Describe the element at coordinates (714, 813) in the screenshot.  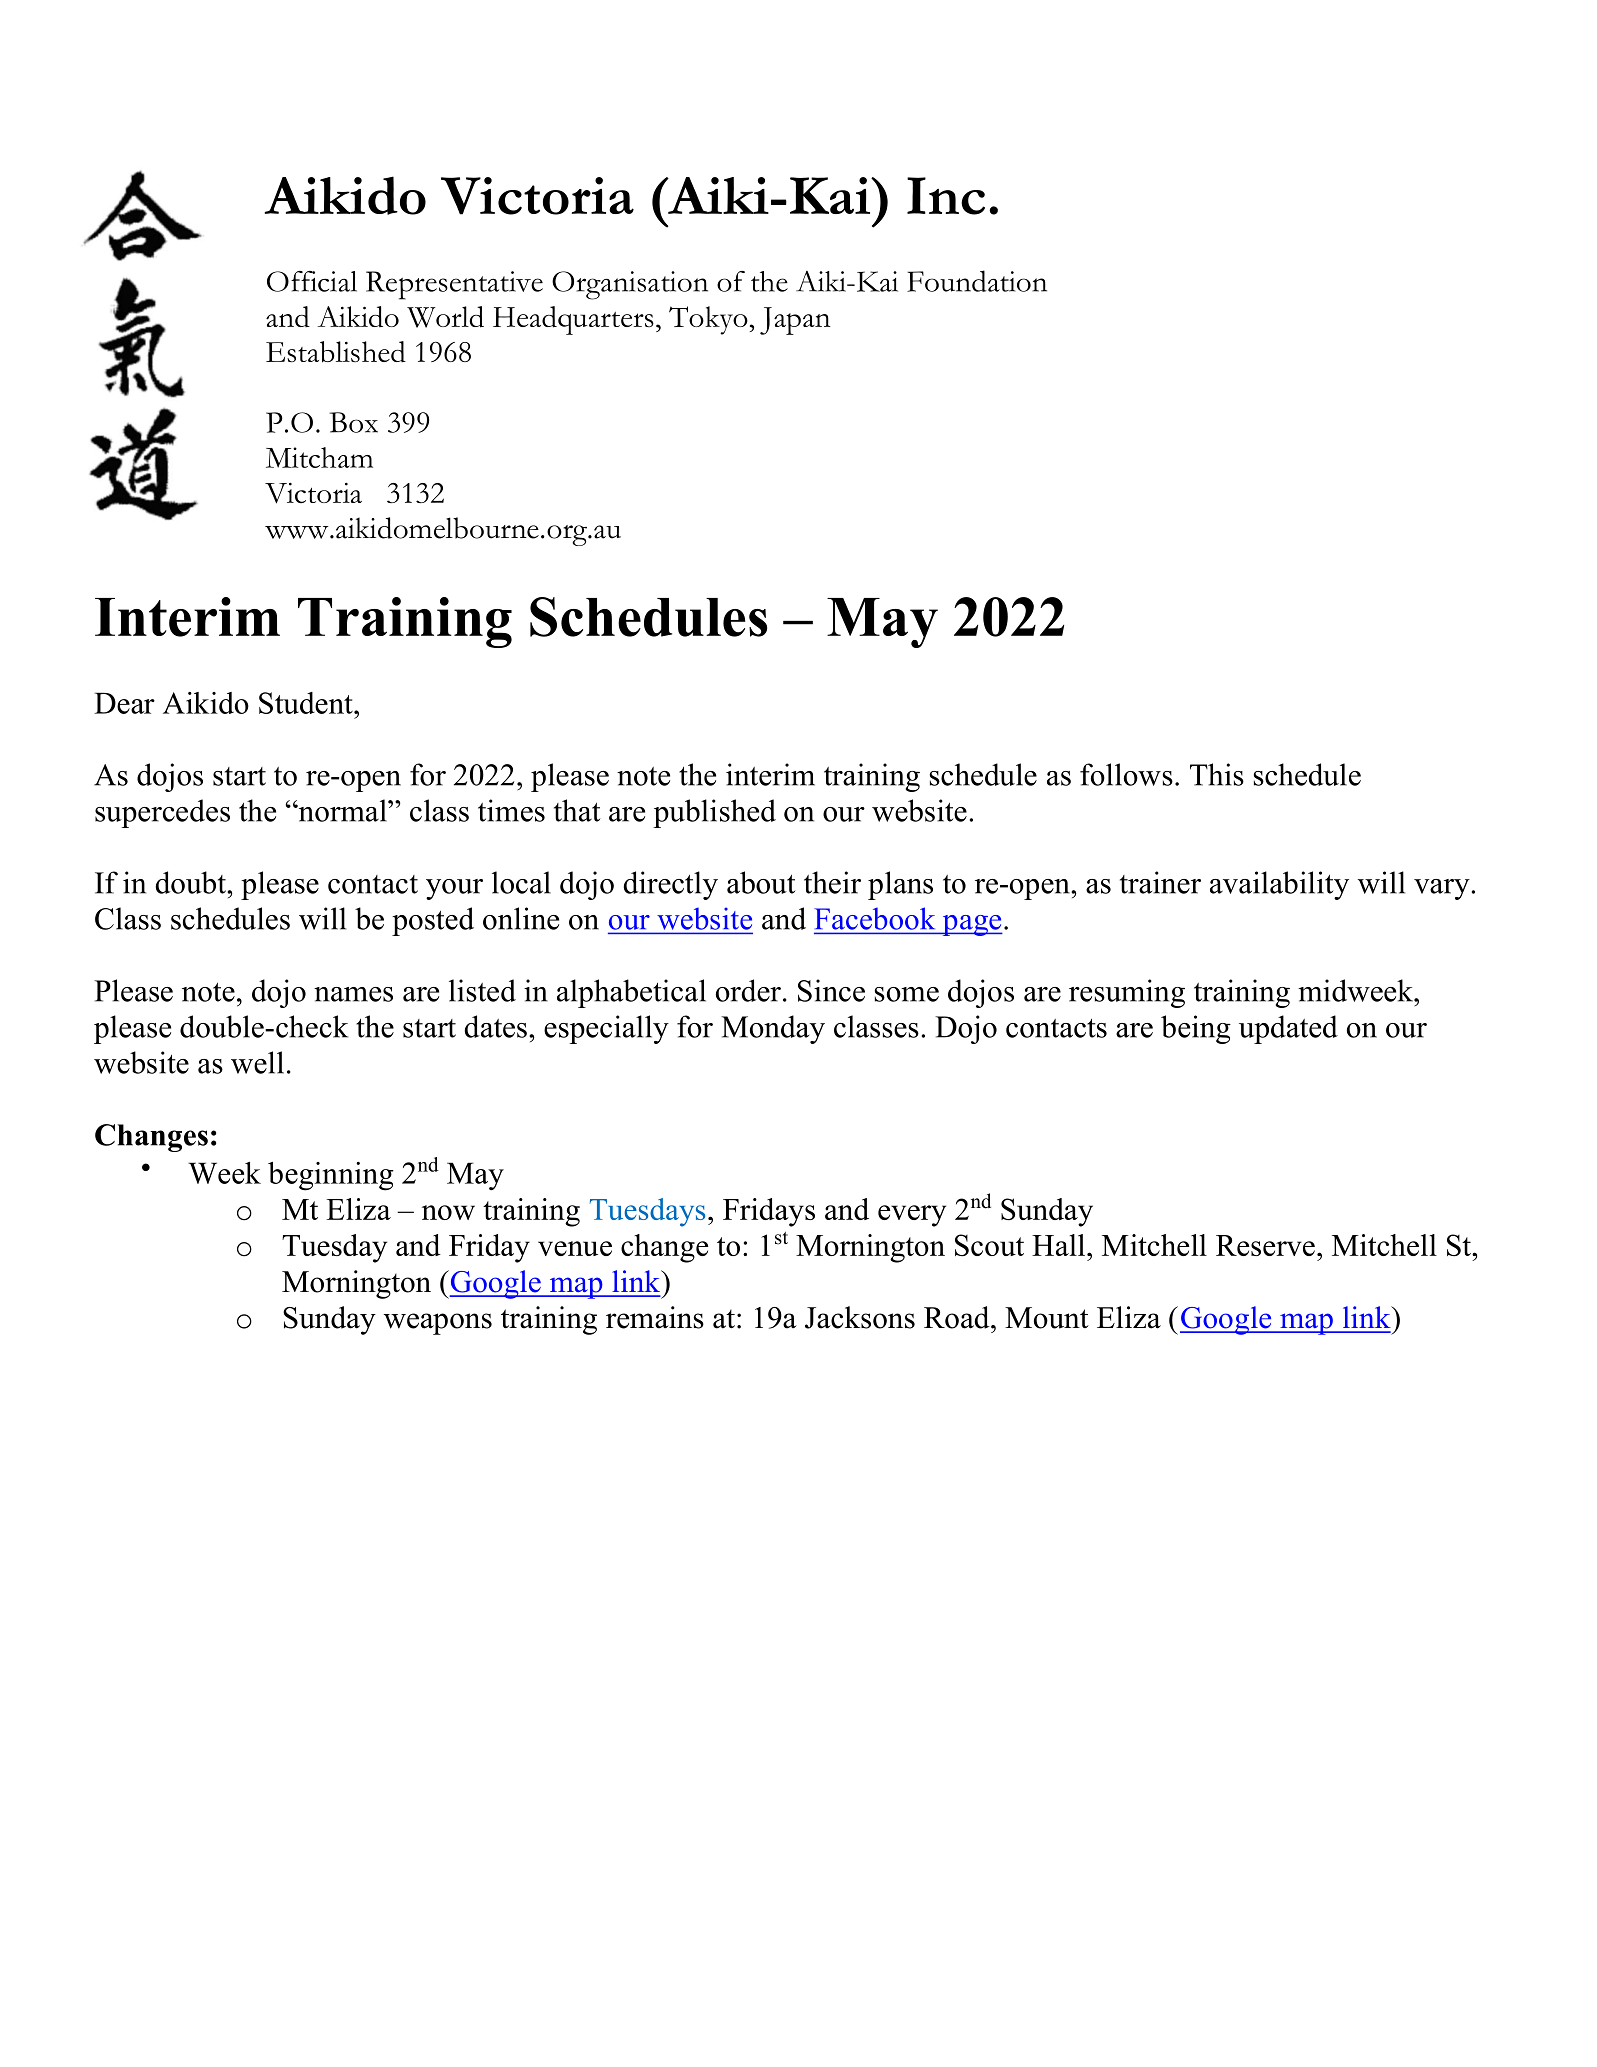
I see `published` at that location.
